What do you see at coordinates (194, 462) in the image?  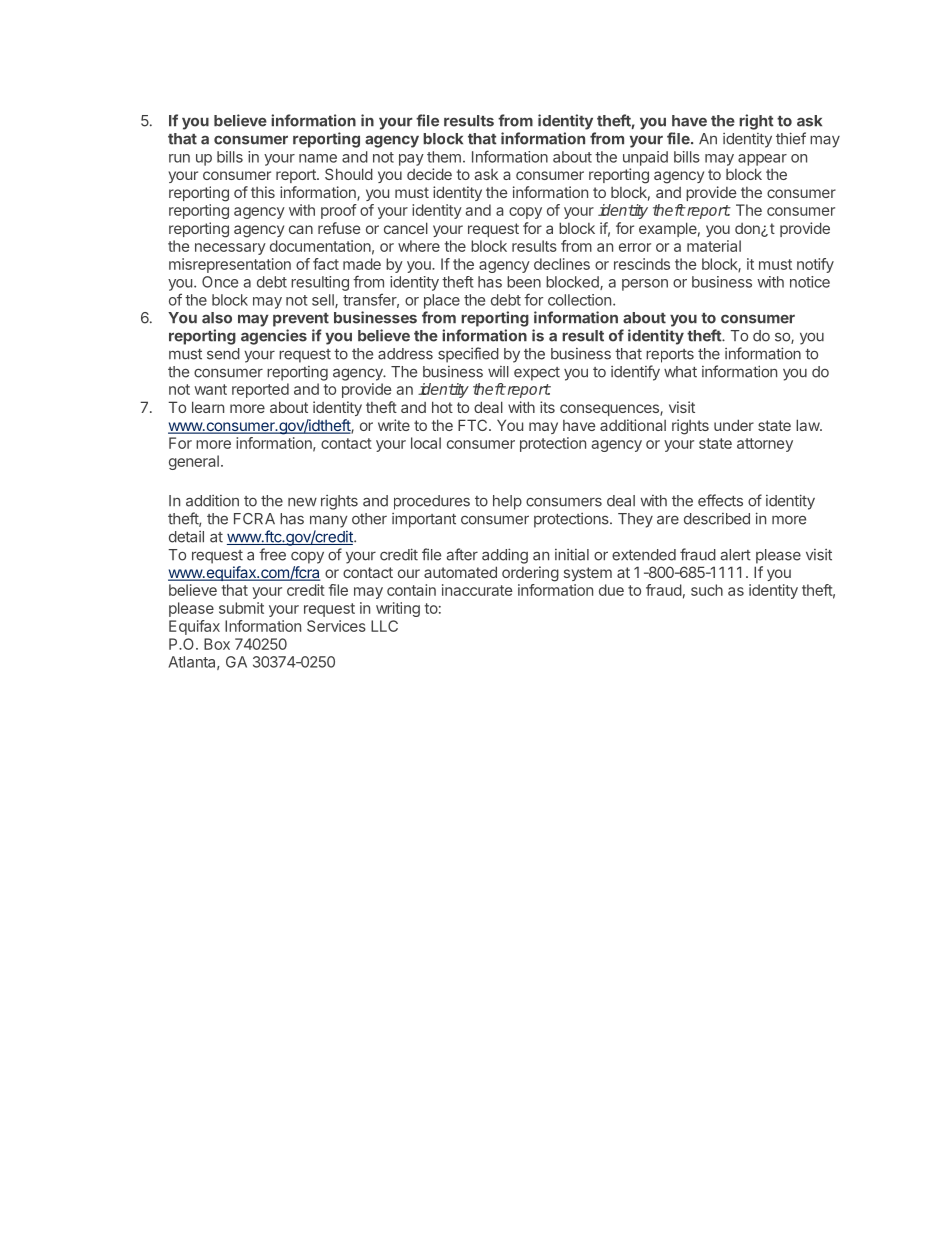 I see `general` at bounding box center [194, 462].
